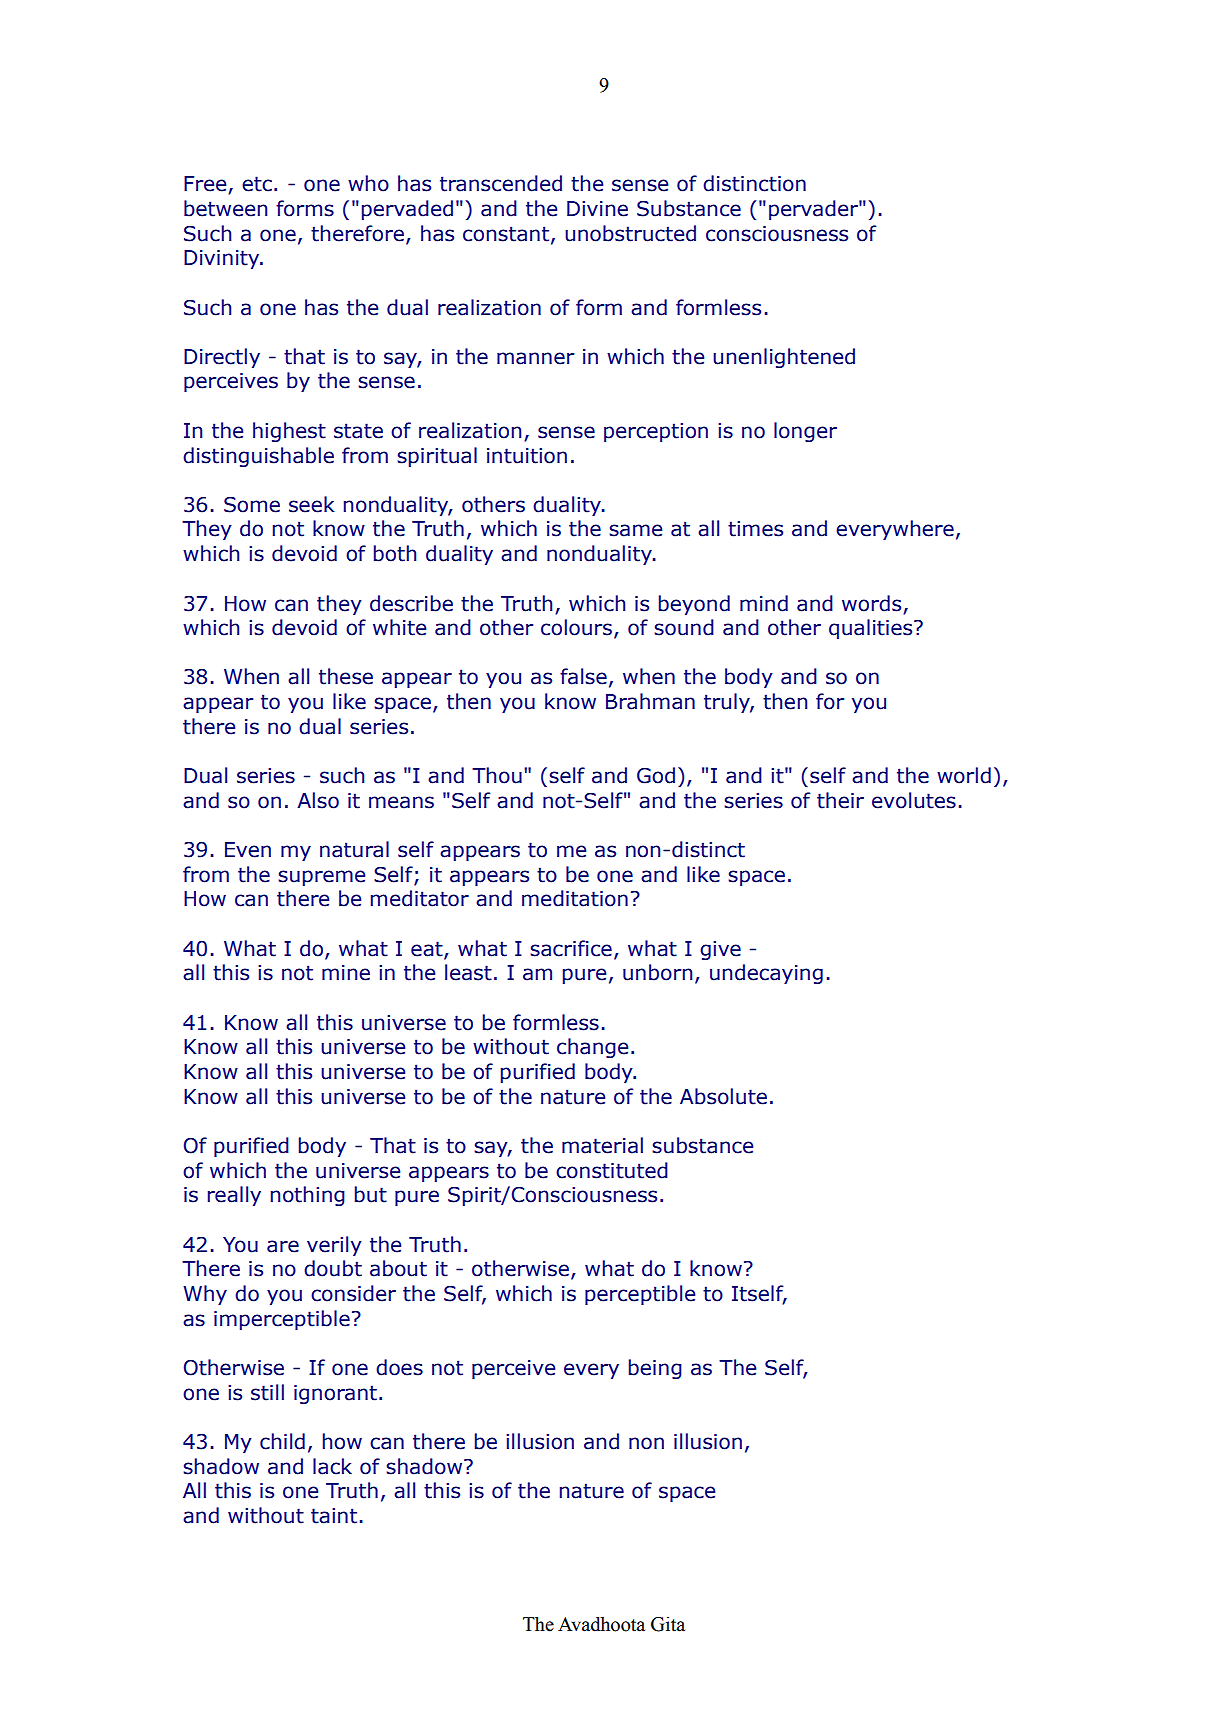 This document has height=1709, width=1207. What do you see at coordinates (723, 1096) in the document?
I see `Absolute` at bounding box center [723, 1096].
